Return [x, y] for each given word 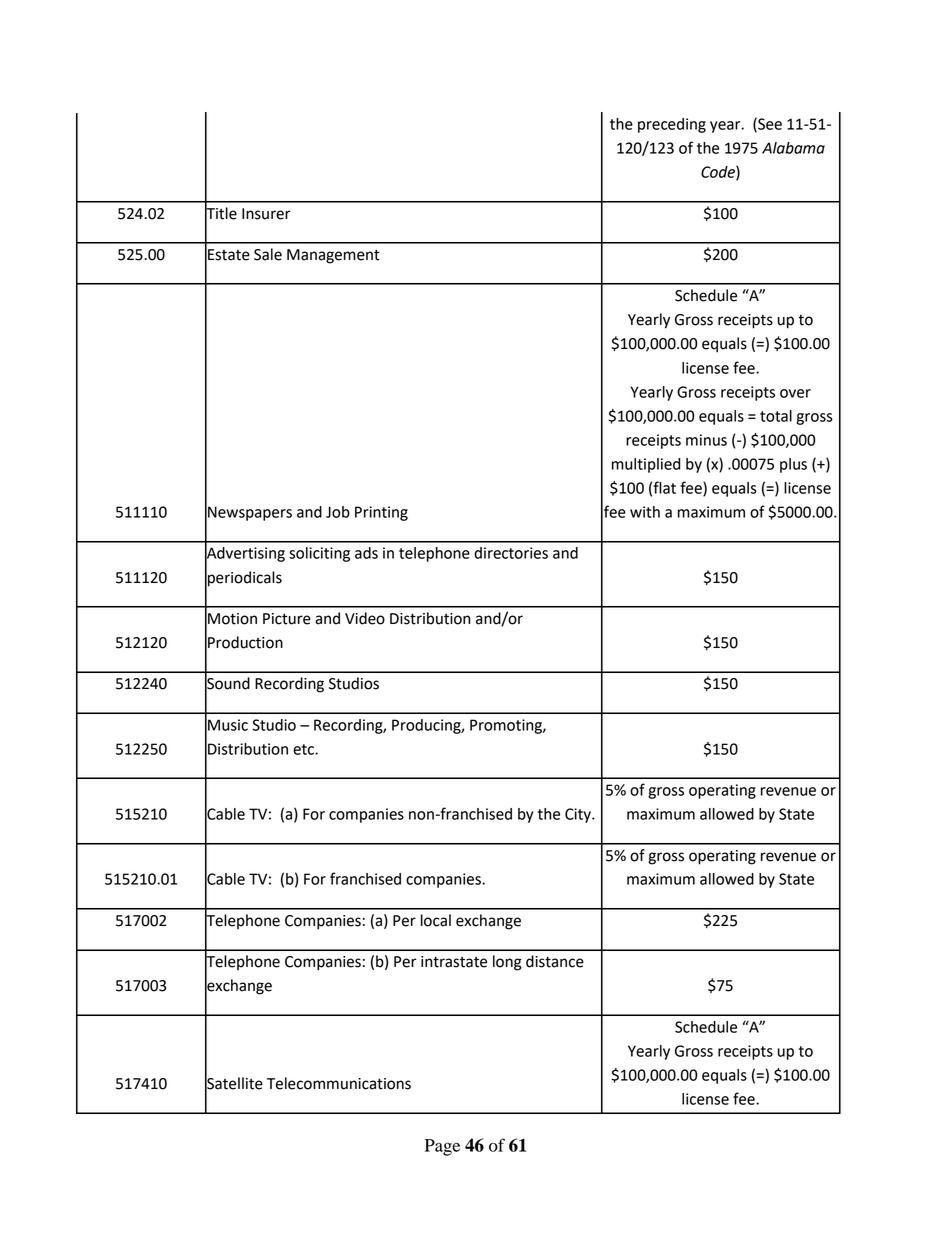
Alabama [793, 148]
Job [338, 512]
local [436, 920]
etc [304, 749]
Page [442, 1147]
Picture [287, 619]
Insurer [266, 214]
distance [555, 961]
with [645, 512]
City [579, 815]
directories [511, 553]
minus [706, 440]
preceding [672, 125]
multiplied [646, 465]
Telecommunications [339, 1083]
